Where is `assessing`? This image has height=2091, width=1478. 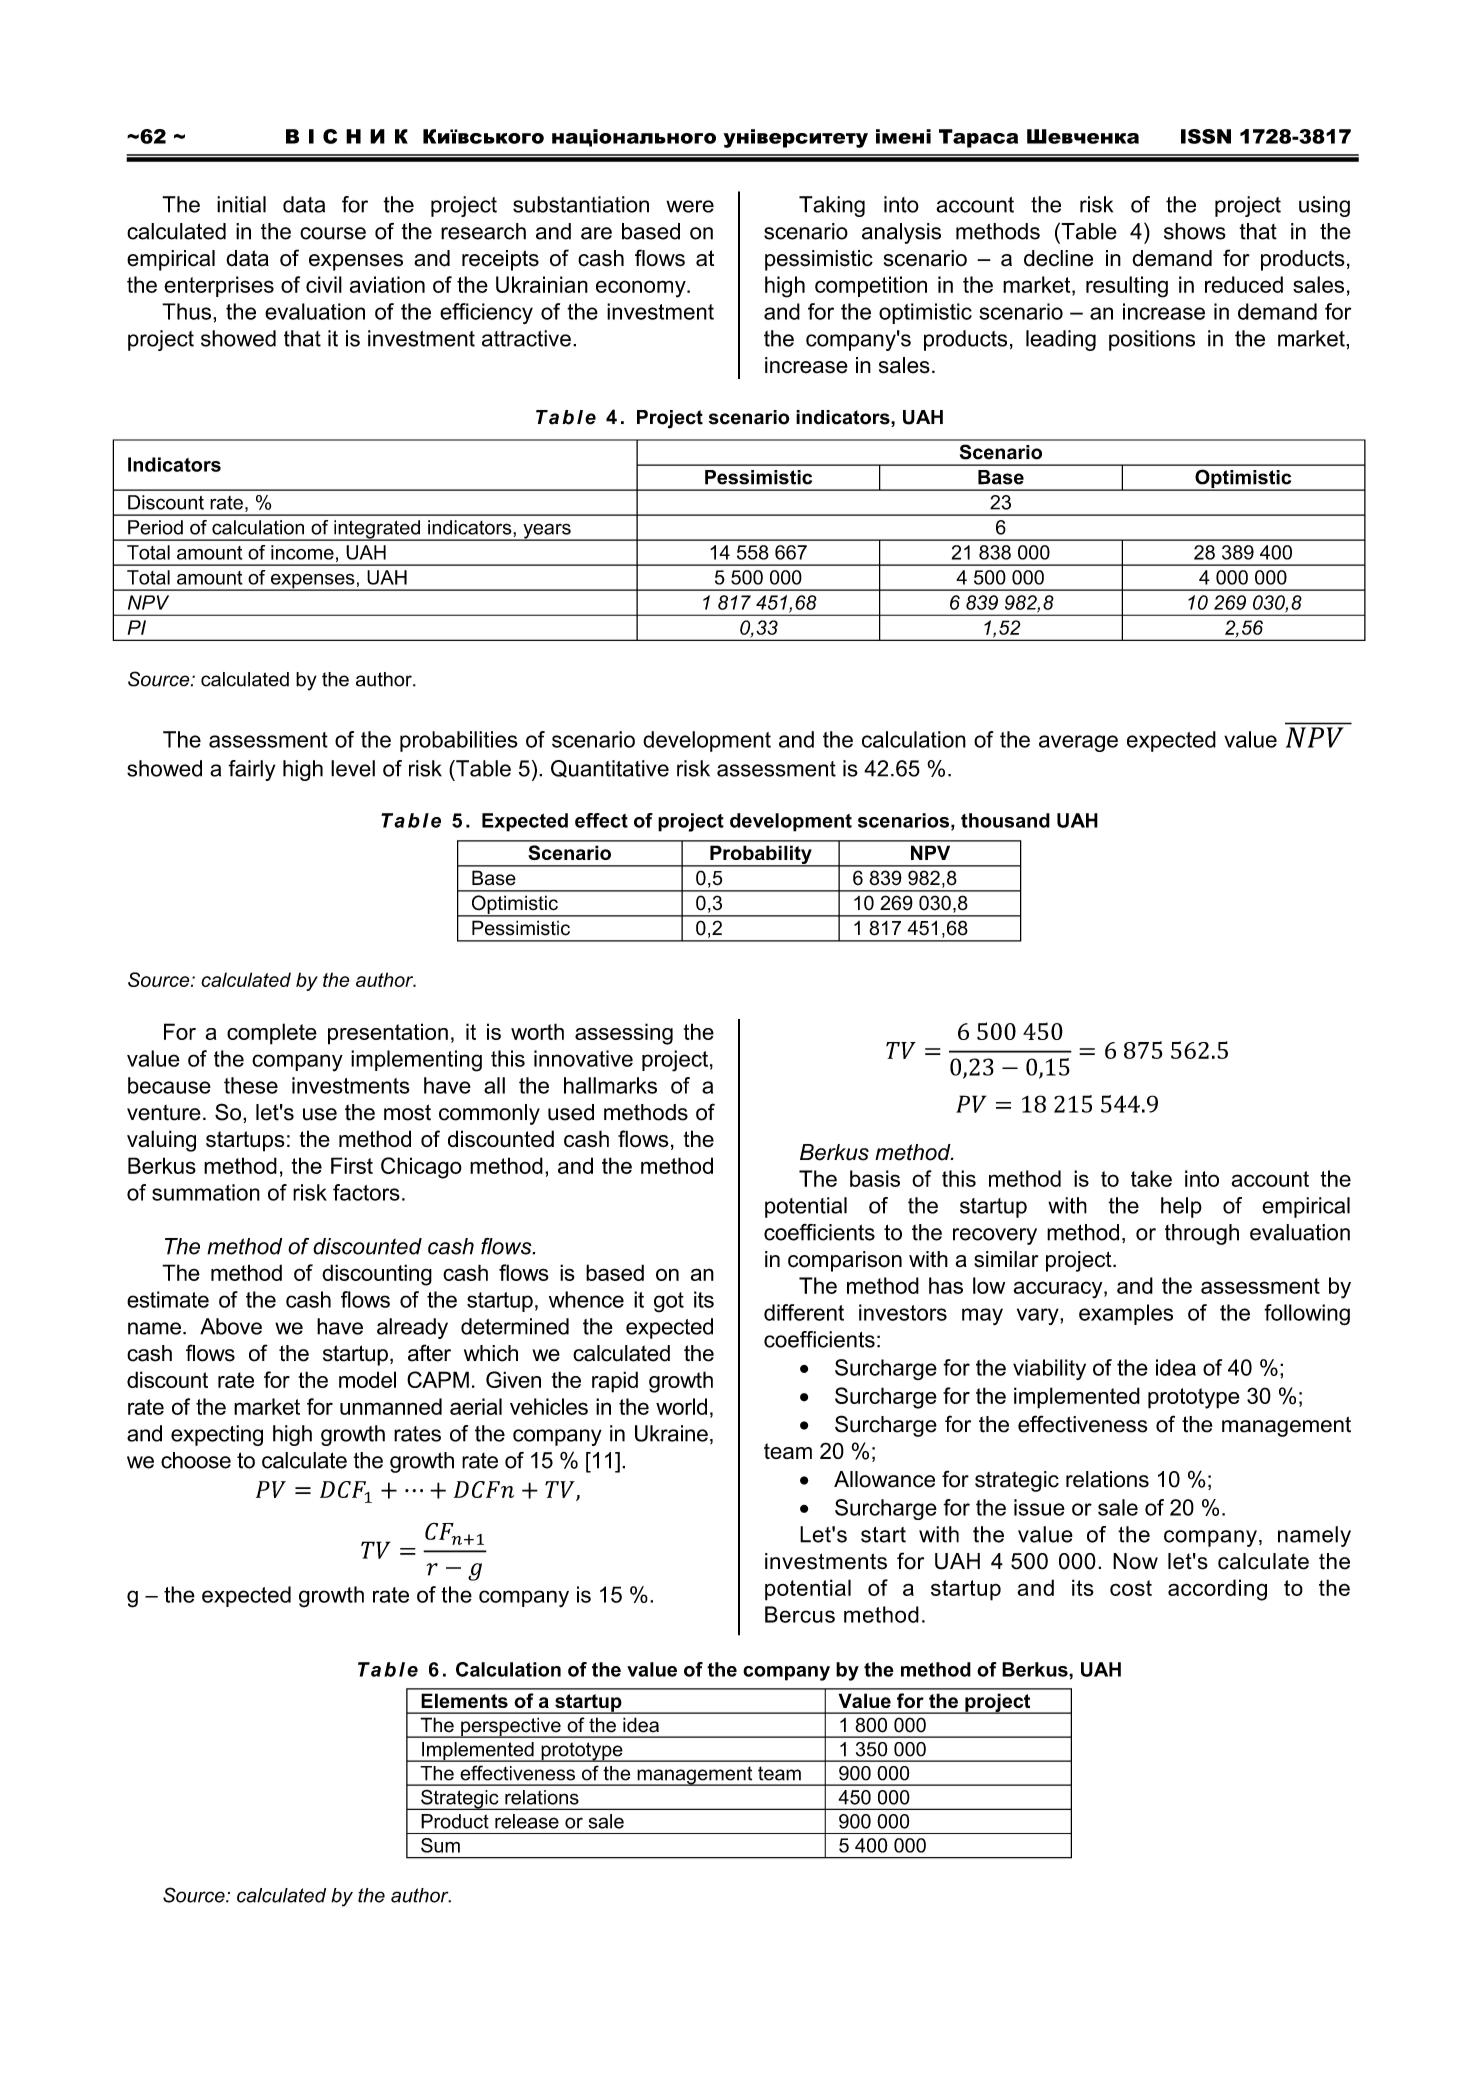
assessing is located at coordinates (624, 1034).
